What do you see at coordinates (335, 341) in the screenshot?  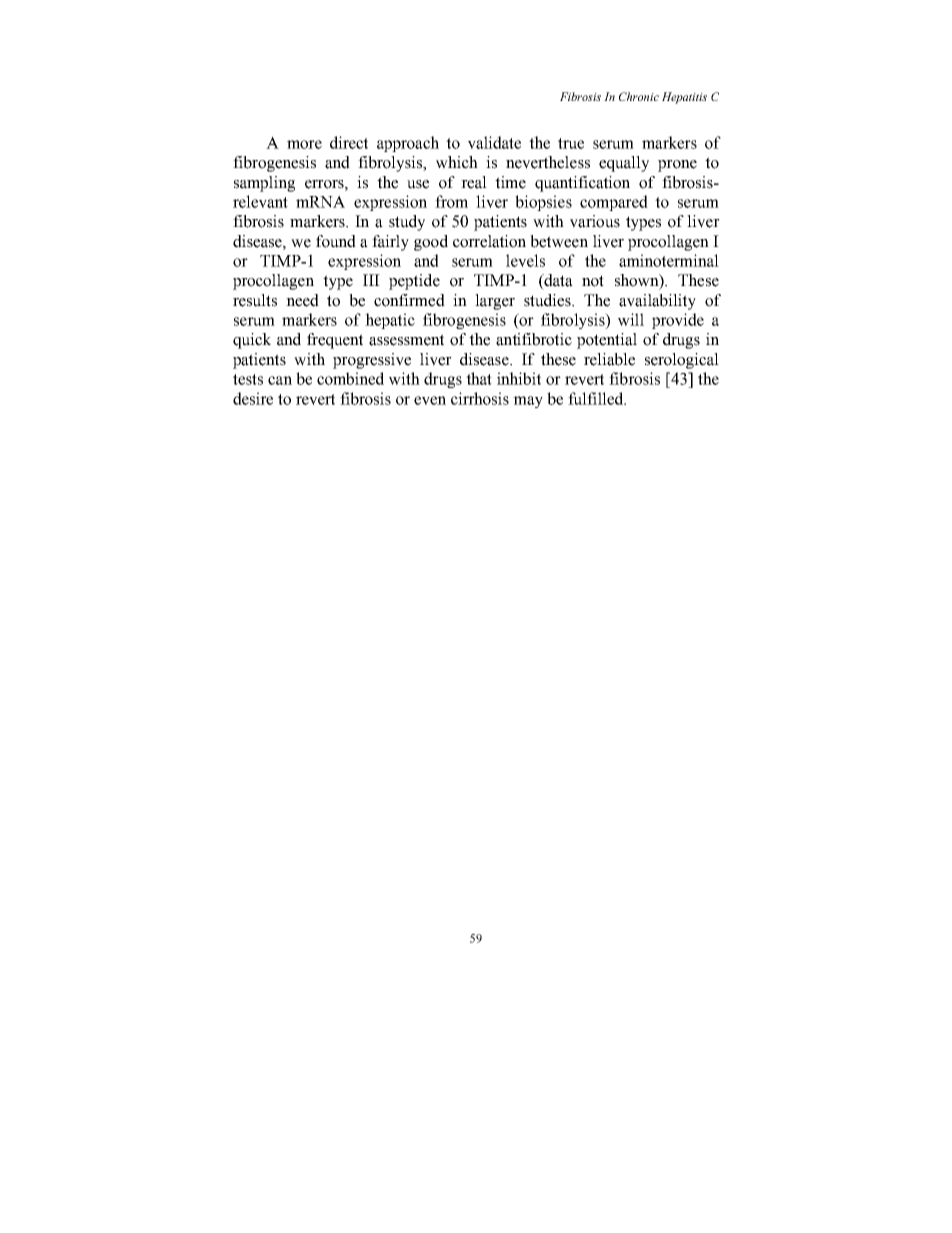 I see `frequent` at bounding box center [335, 341].
